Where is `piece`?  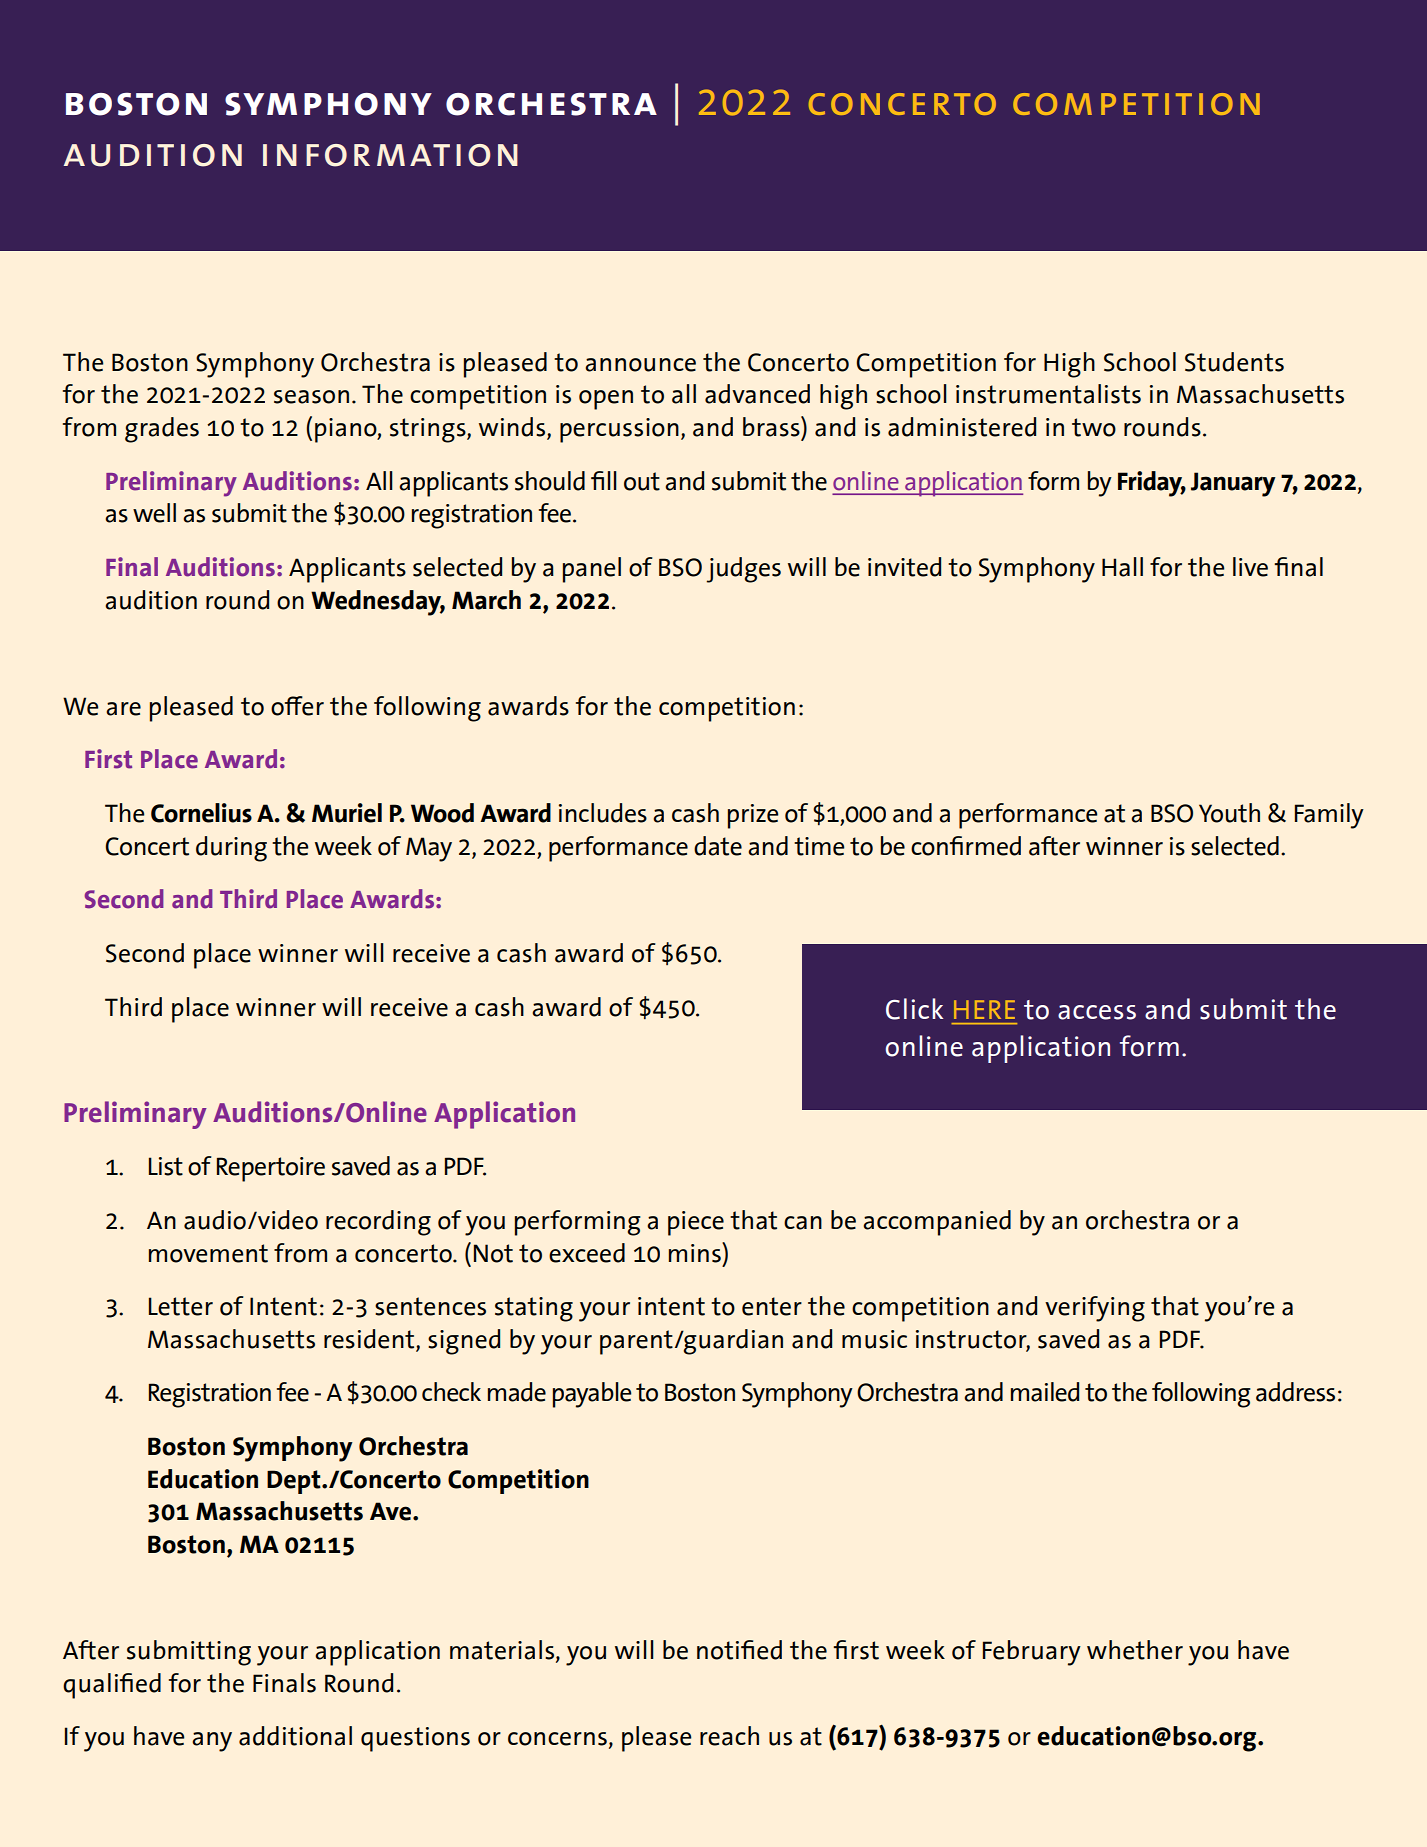 piece is located at coordinates (696, 1223).
